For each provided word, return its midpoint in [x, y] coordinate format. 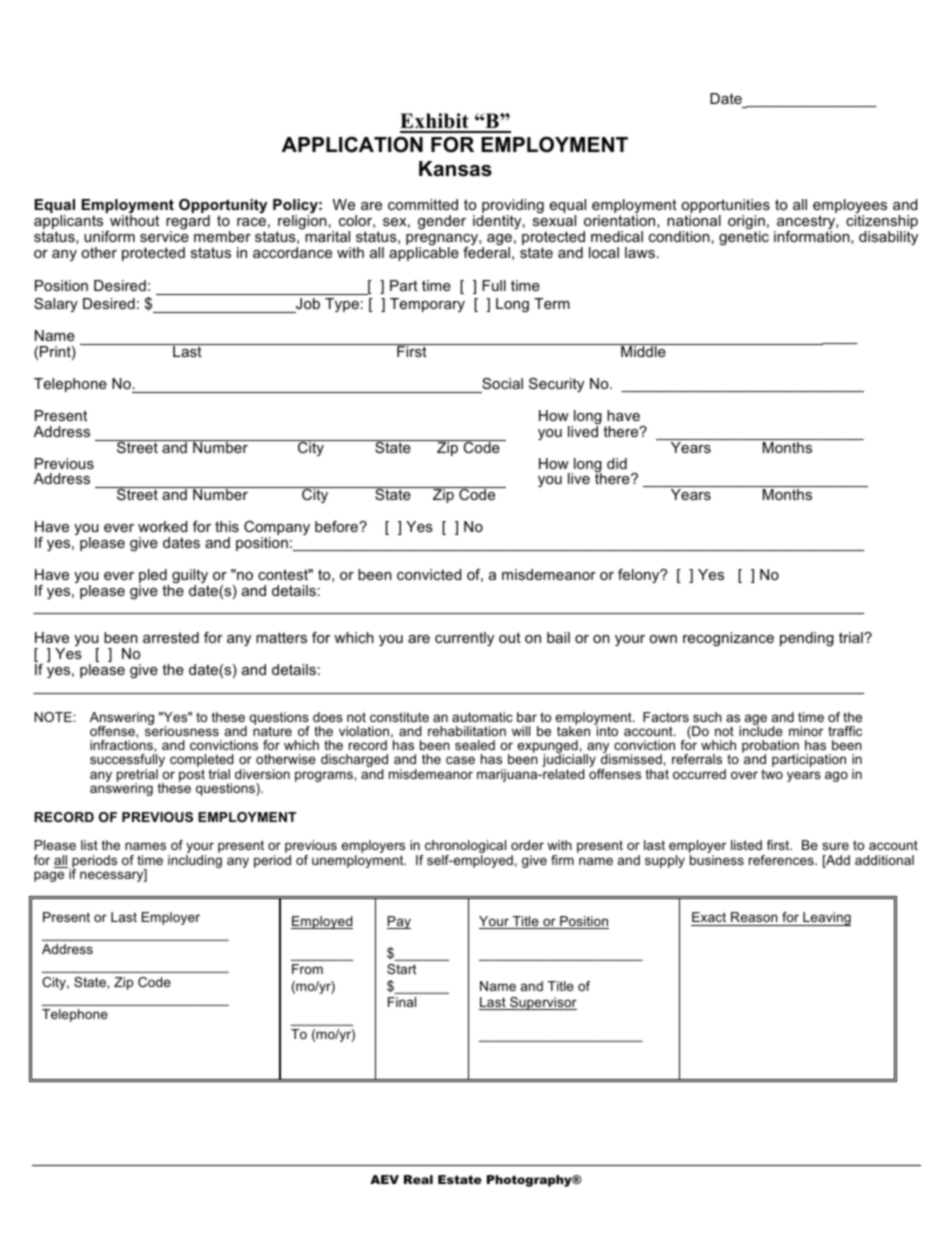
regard [188, 223]
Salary [56, 305]
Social [502, 383]
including [195, 861]
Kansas [455, 169]
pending [807, 639]
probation [770, 748]
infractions [122, 745]
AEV [384, 1179]
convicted [429, 574]
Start [401, 969]
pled [154, 577]
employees [850, 207]
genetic [744, 238]
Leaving [826, 919]
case [460, 760]
